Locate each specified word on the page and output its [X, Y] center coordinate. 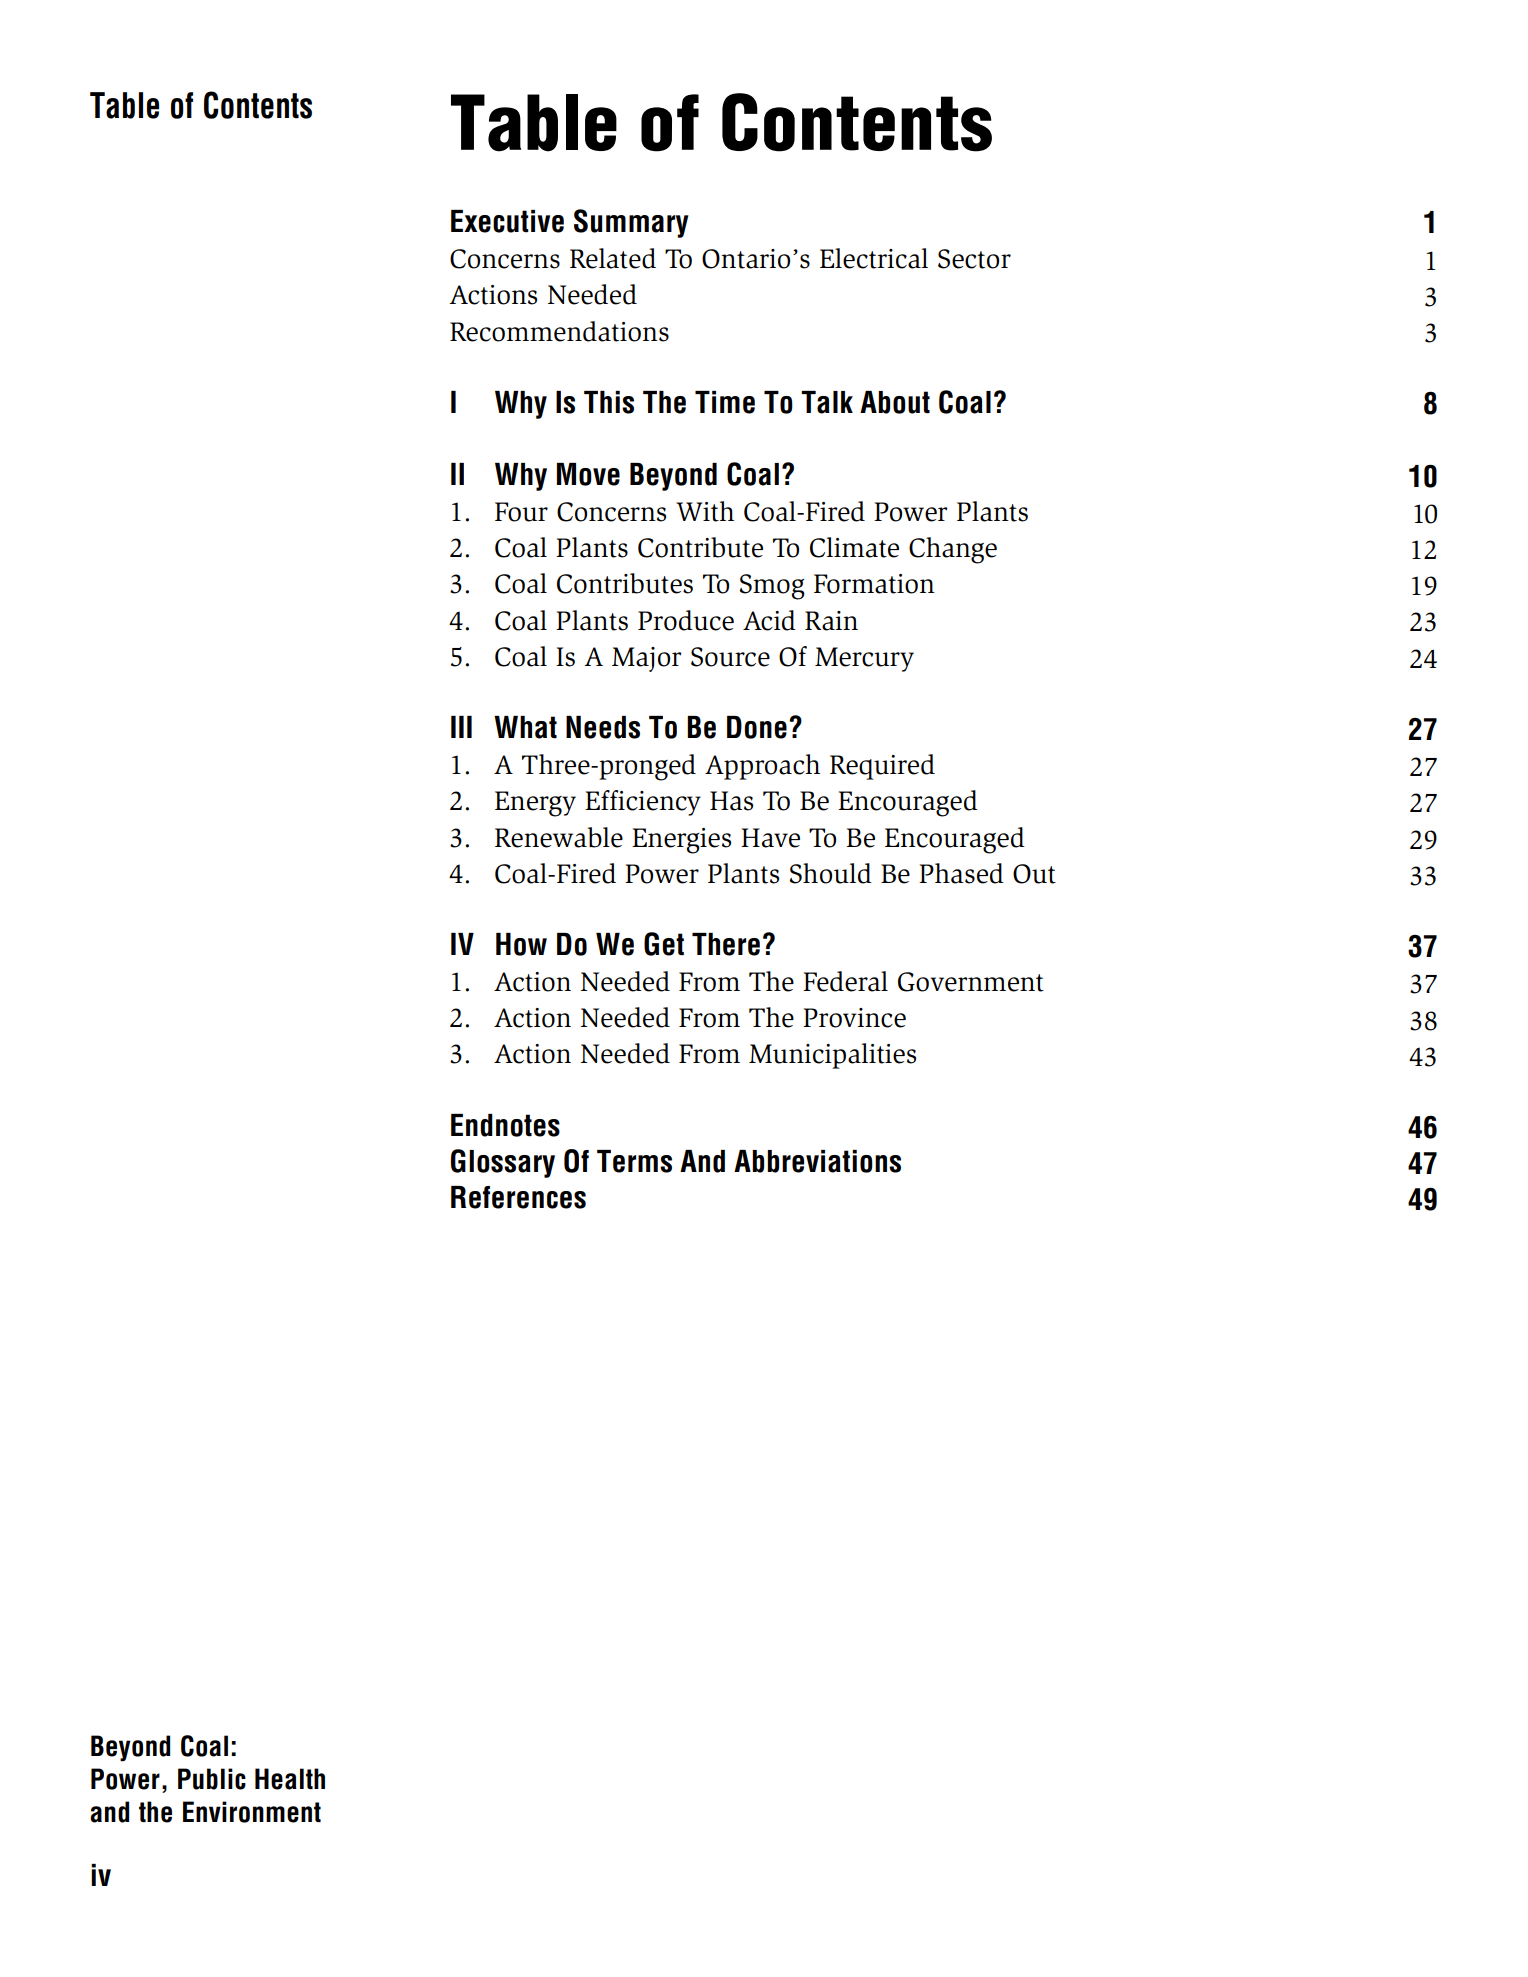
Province [854, 1018]
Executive [507, 221]
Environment [252, 1812]
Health [290, 1779]
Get [664, 944]
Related [613, 258]
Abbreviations [817, 1161]
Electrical [874, 258]
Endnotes [505, 1125]
